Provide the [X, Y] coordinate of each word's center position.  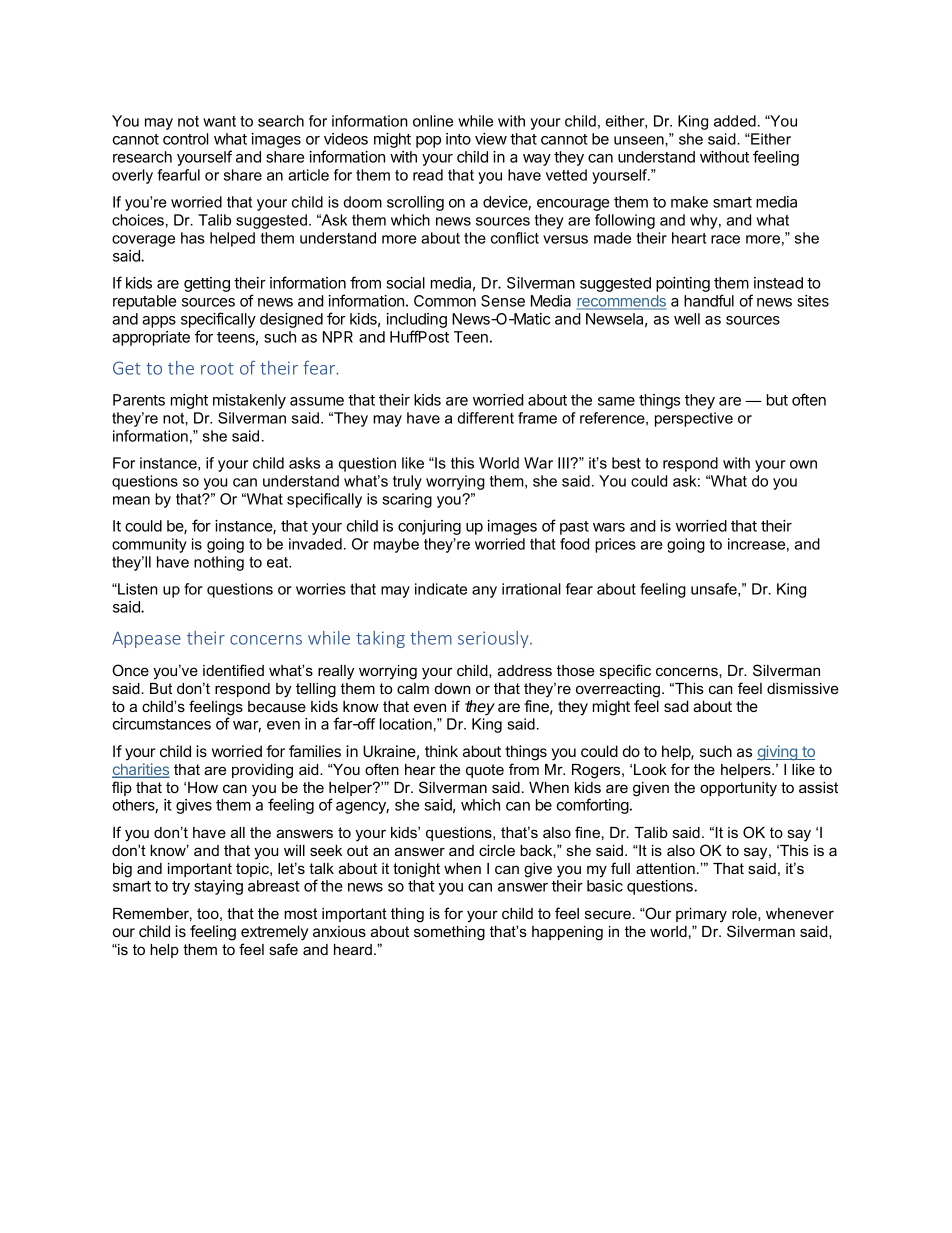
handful [709, 300]
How [203, 787]
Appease [146, 639]
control [185, 139]
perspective [694, 419]
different [485, 418]
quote [485, 771]
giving [778, 753]
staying [218, 887]
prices [615, 545]
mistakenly [249, 401]
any [484, 592]
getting [207, 284]
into [458, 139]
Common [445, 301]
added [735, 121]
